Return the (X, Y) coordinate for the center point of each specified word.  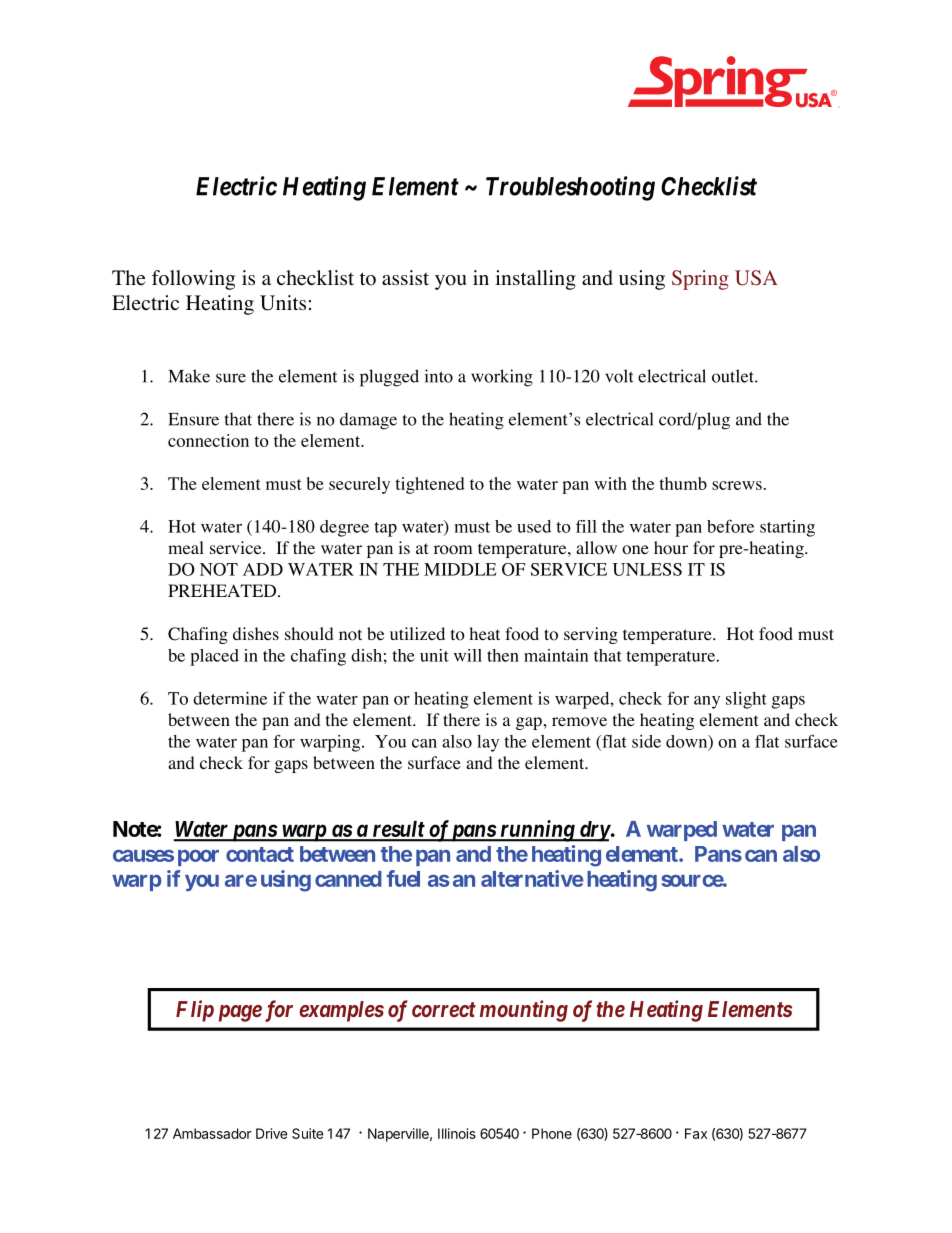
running (537, 831)
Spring (700, 280)
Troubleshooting (570, 188)
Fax (696, 1133)
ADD (263, 569)
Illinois (457, 1133)
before (730, 526)
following (193, 280)
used (534, 526)
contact (260, 854)
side (646, 741)
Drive (271, 1133)
